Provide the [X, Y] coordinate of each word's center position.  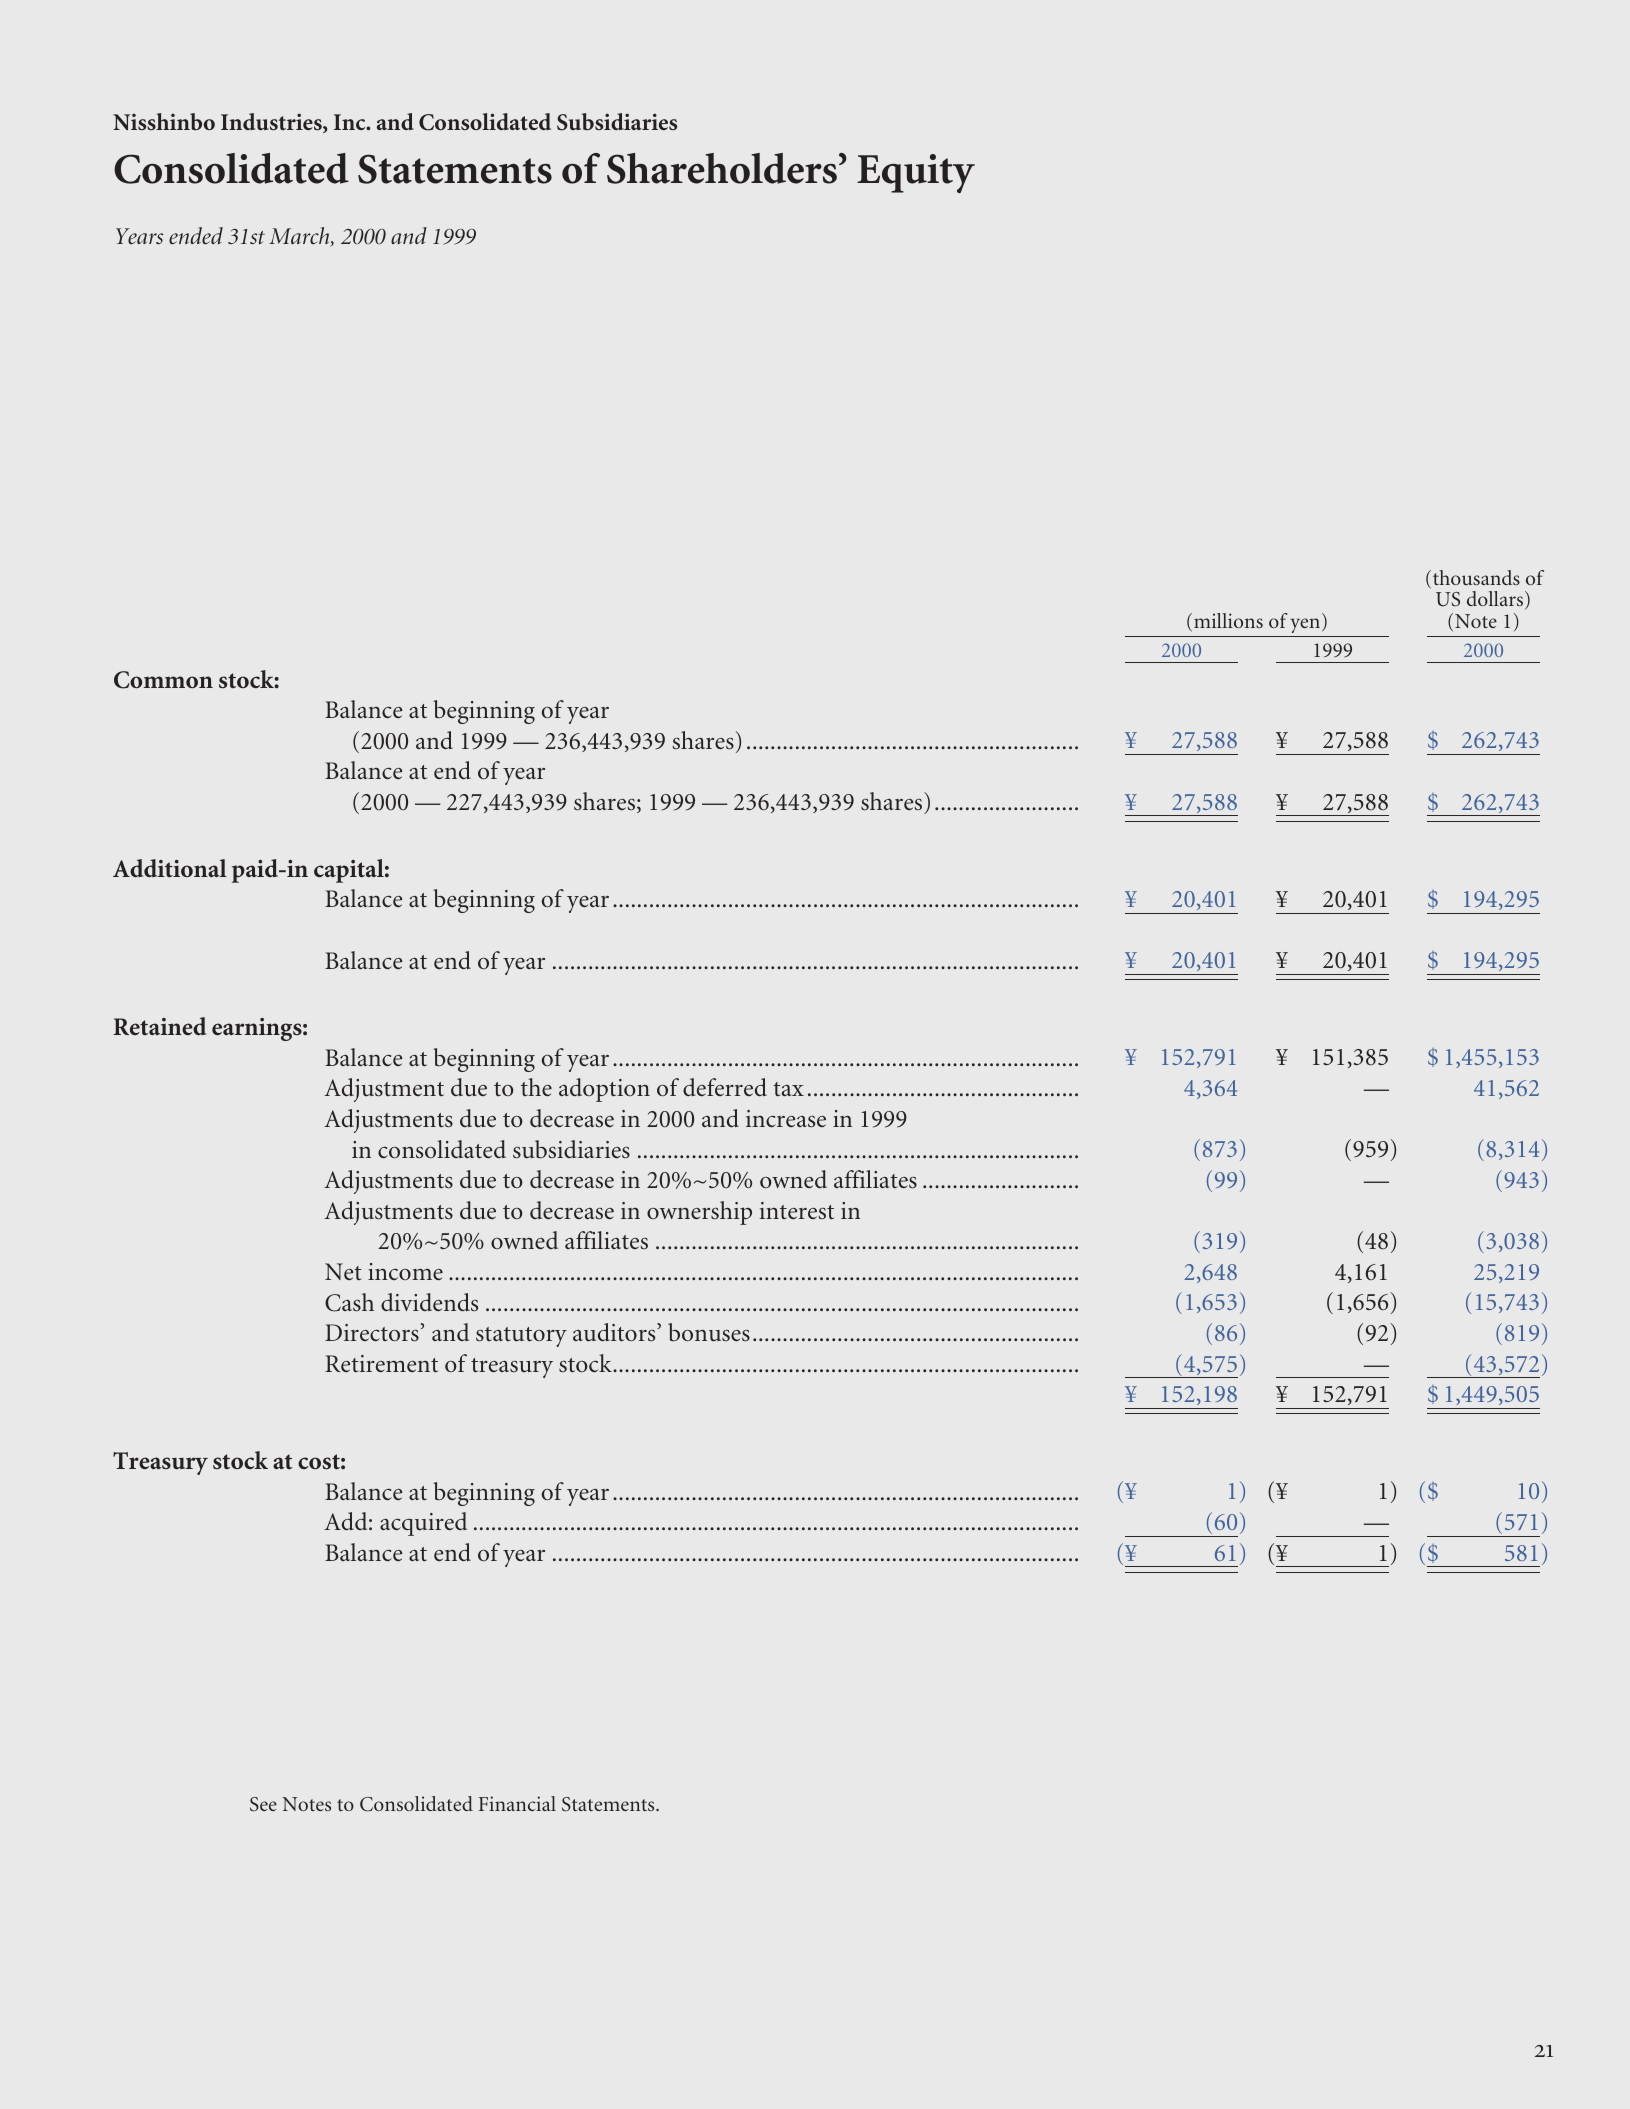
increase [786, 1119]
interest [796, 1211]
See [263, 1804]
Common [163, 680]
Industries [272, 123]
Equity [916, 174]
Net [343, 1272]
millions [1228, 620]
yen [1306, 625]
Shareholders [723, 168]
